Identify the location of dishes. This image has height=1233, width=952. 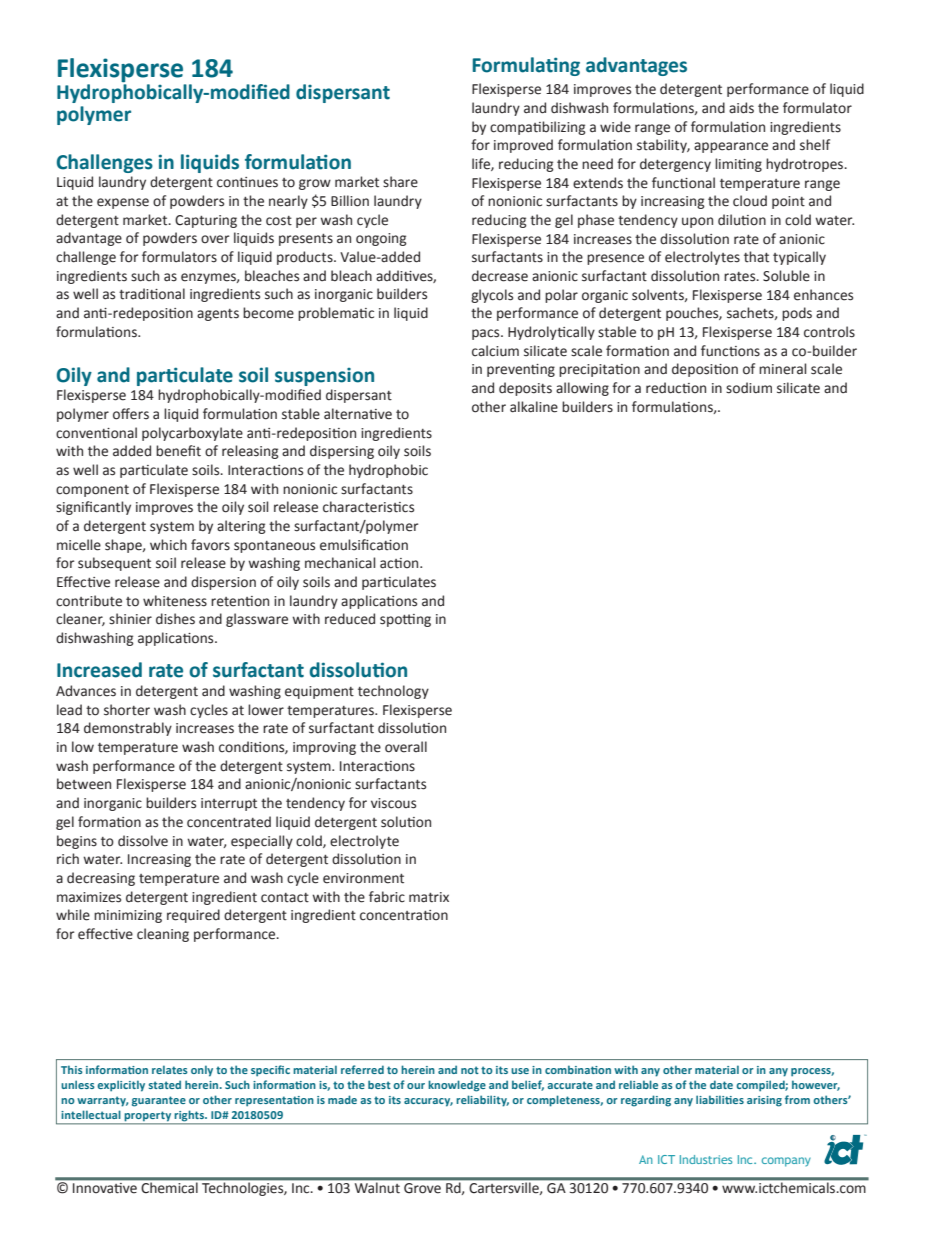
(175, 619).
